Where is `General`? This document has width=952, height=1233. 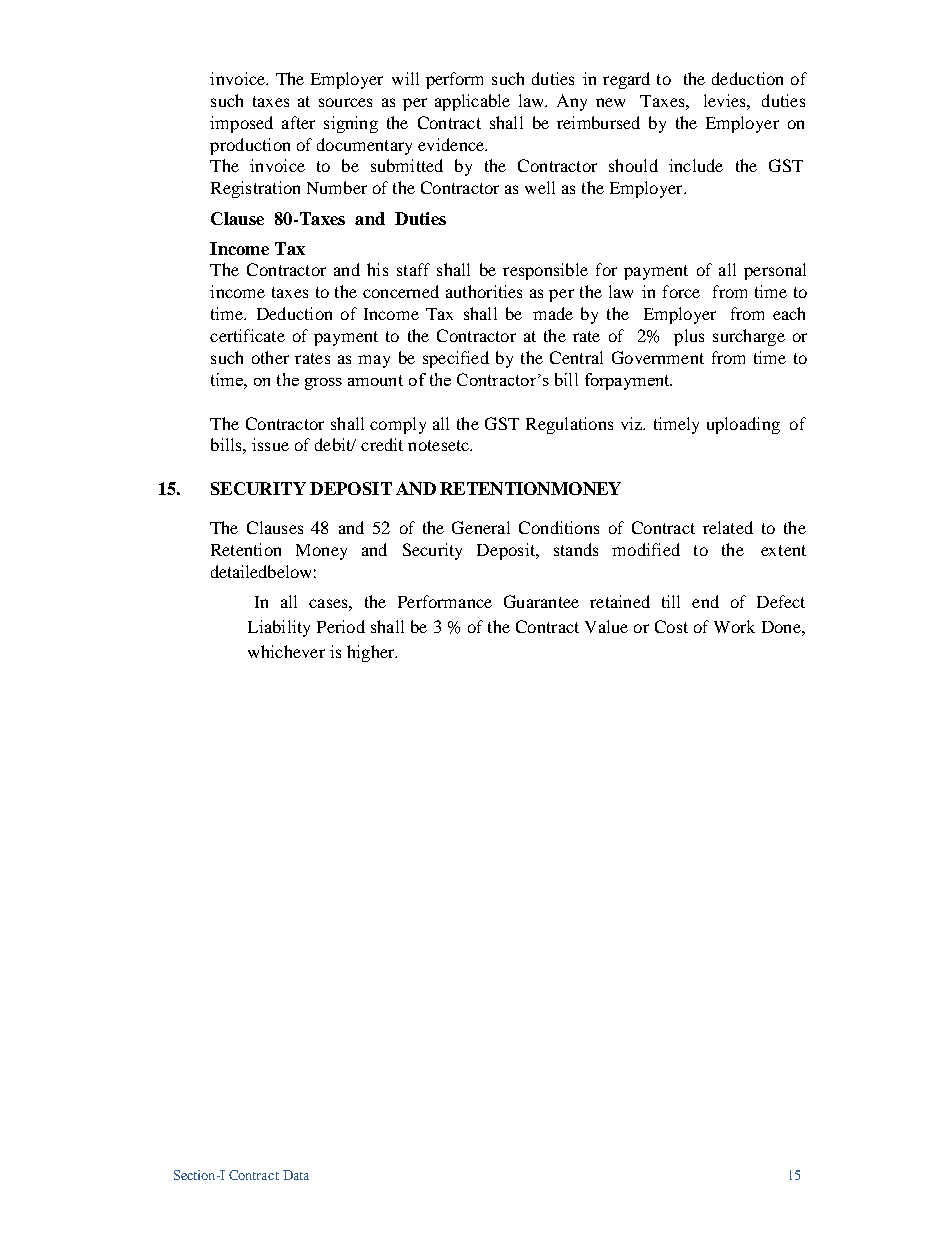
General is located at coordinates (481, 527).
